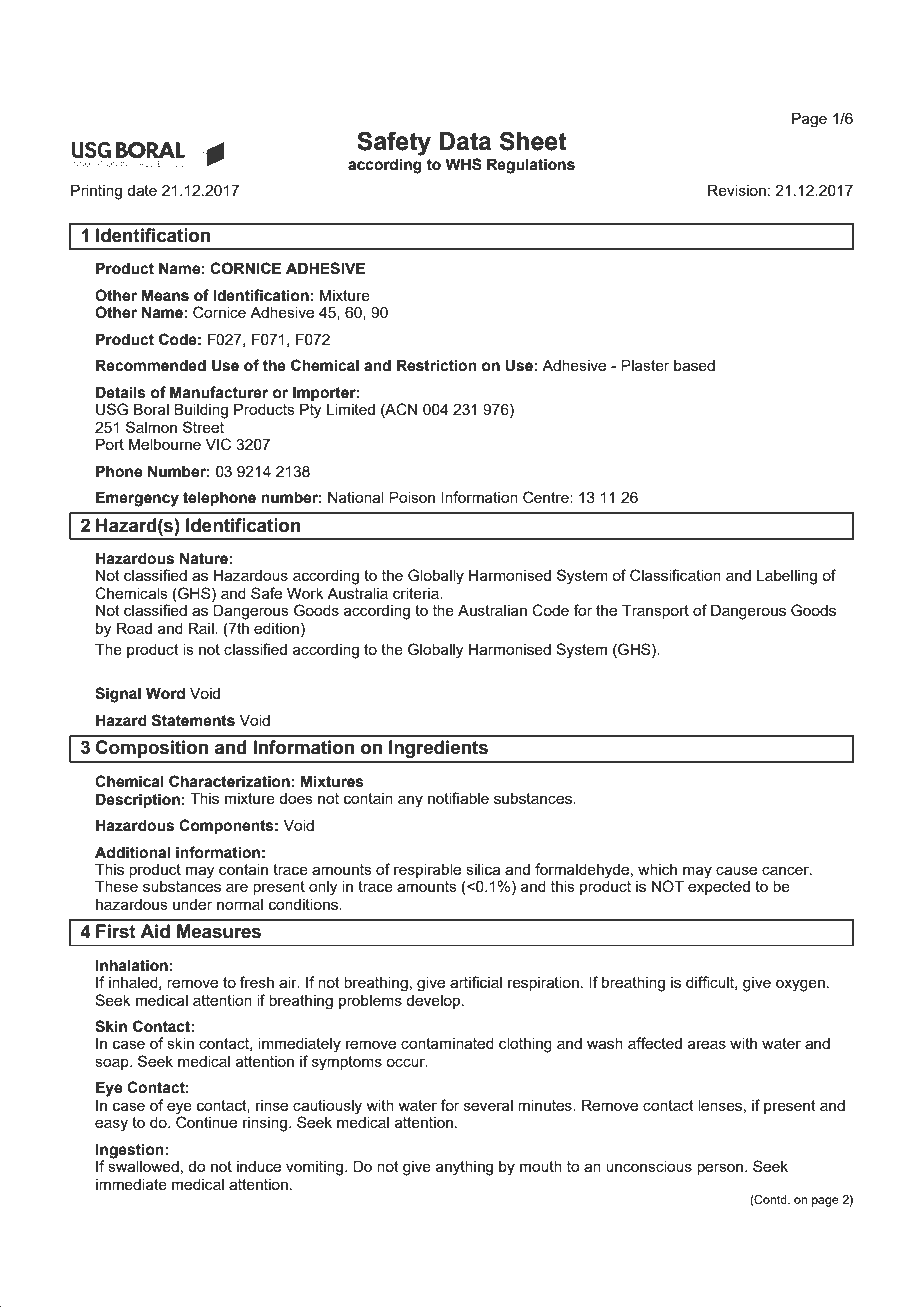 Image resolution: width=924 pixels, height=1308 pixels. I want to click on criteria, so click(417, 593).
